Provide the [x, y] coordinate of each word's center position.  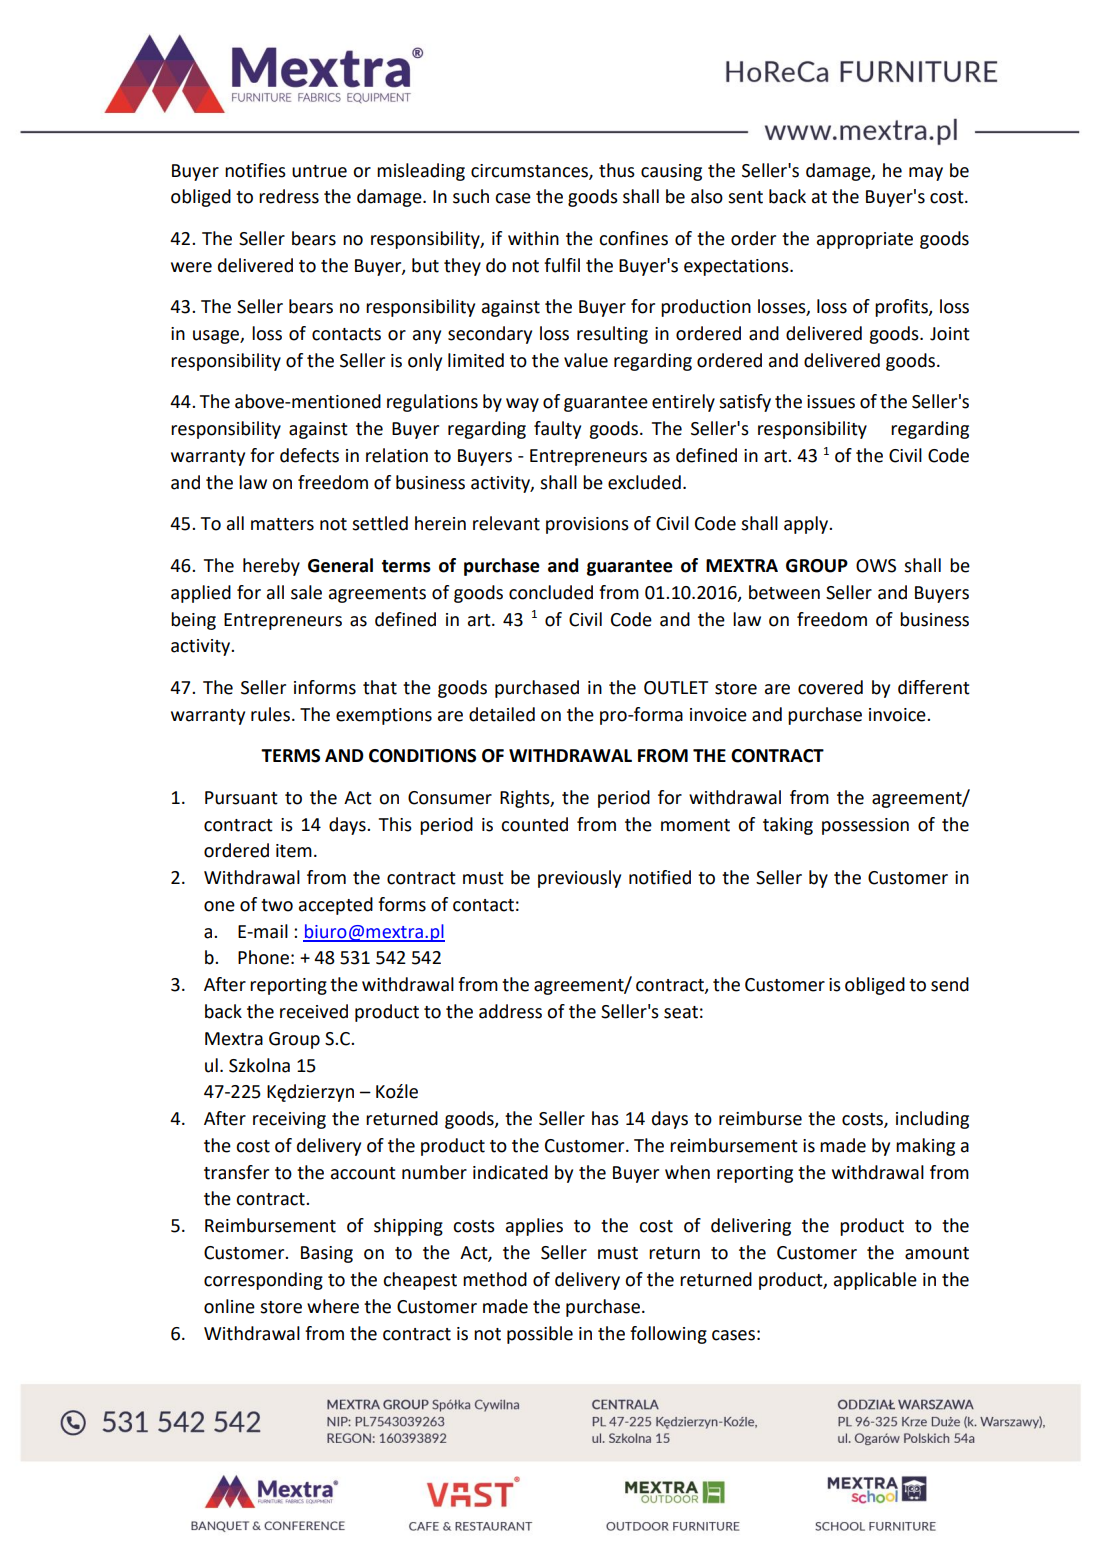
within [533, 238]
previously [579, 879]
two [277, 905]
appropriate [865, 240]
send [950, 984]
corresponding [263, 1281]
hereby [271, 567]
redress [289, 196]
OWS [876, 566]
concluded [551, 592]
